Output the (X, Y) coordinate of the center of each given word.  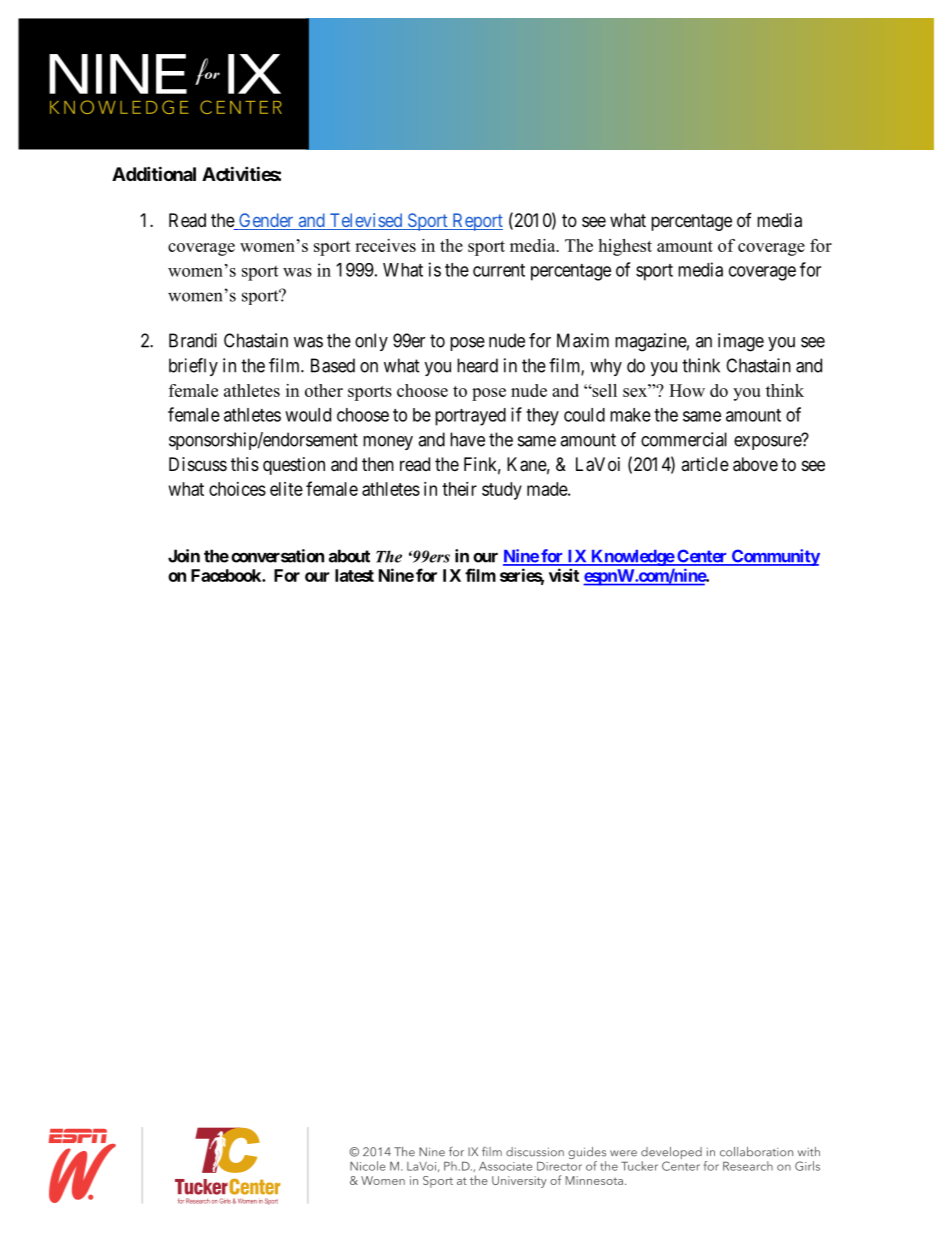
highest (625, 247)
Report (476, 222)
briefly (193, 367)
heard (477, 365)
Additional (154, 173)
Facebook (227, 575)
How (687, 390)
